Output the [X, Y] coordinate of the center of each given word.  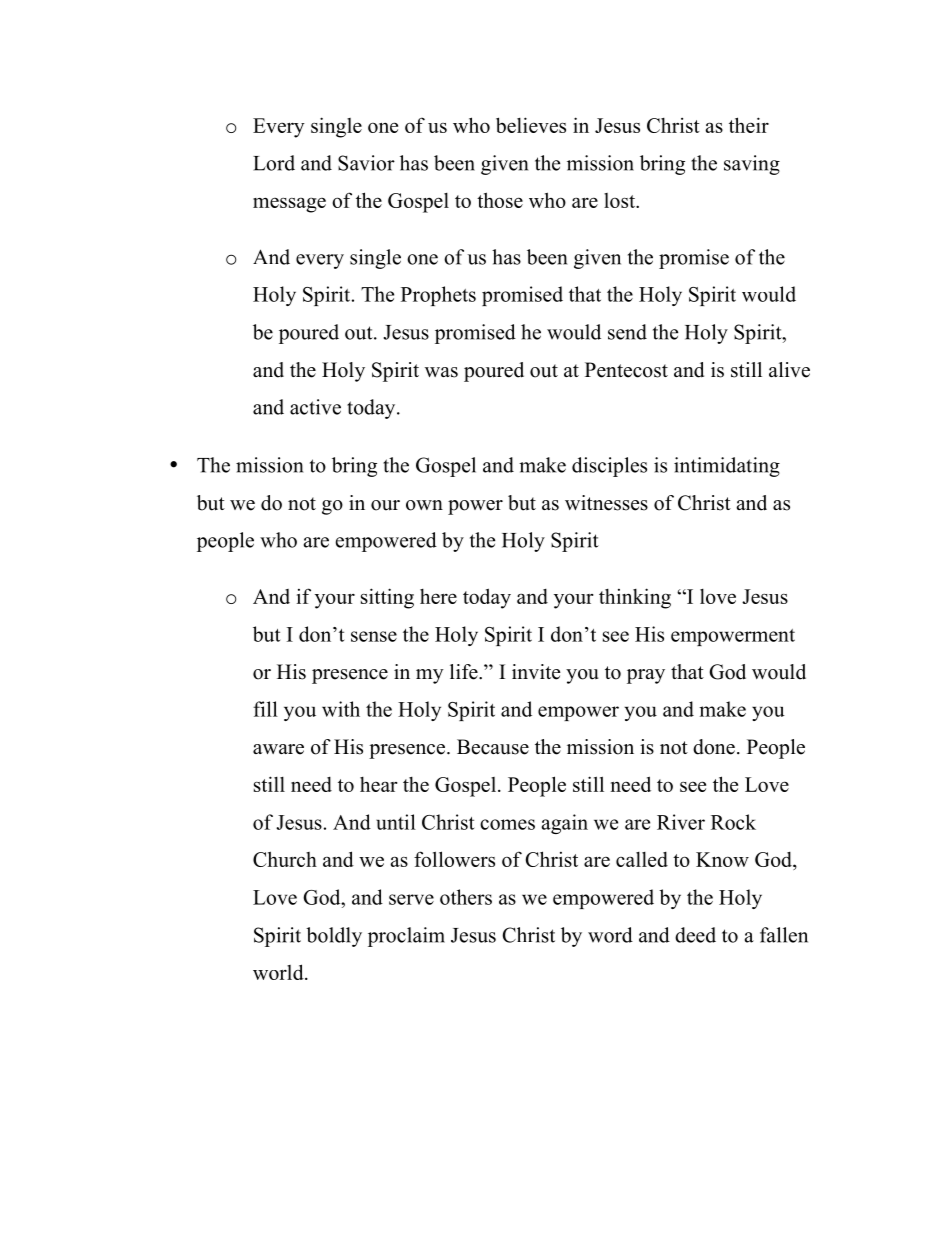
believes [531, 125]
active [315, 407]
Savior [366, 163]
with [341, 709]
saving [752, 165]
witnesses [606, 503]
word [610, 935]
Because [493, 747]
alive [789, 370]
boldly [334, 937]
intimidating [727, 467]
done [714, 747]
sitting [387, 598]
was [441, 372]
